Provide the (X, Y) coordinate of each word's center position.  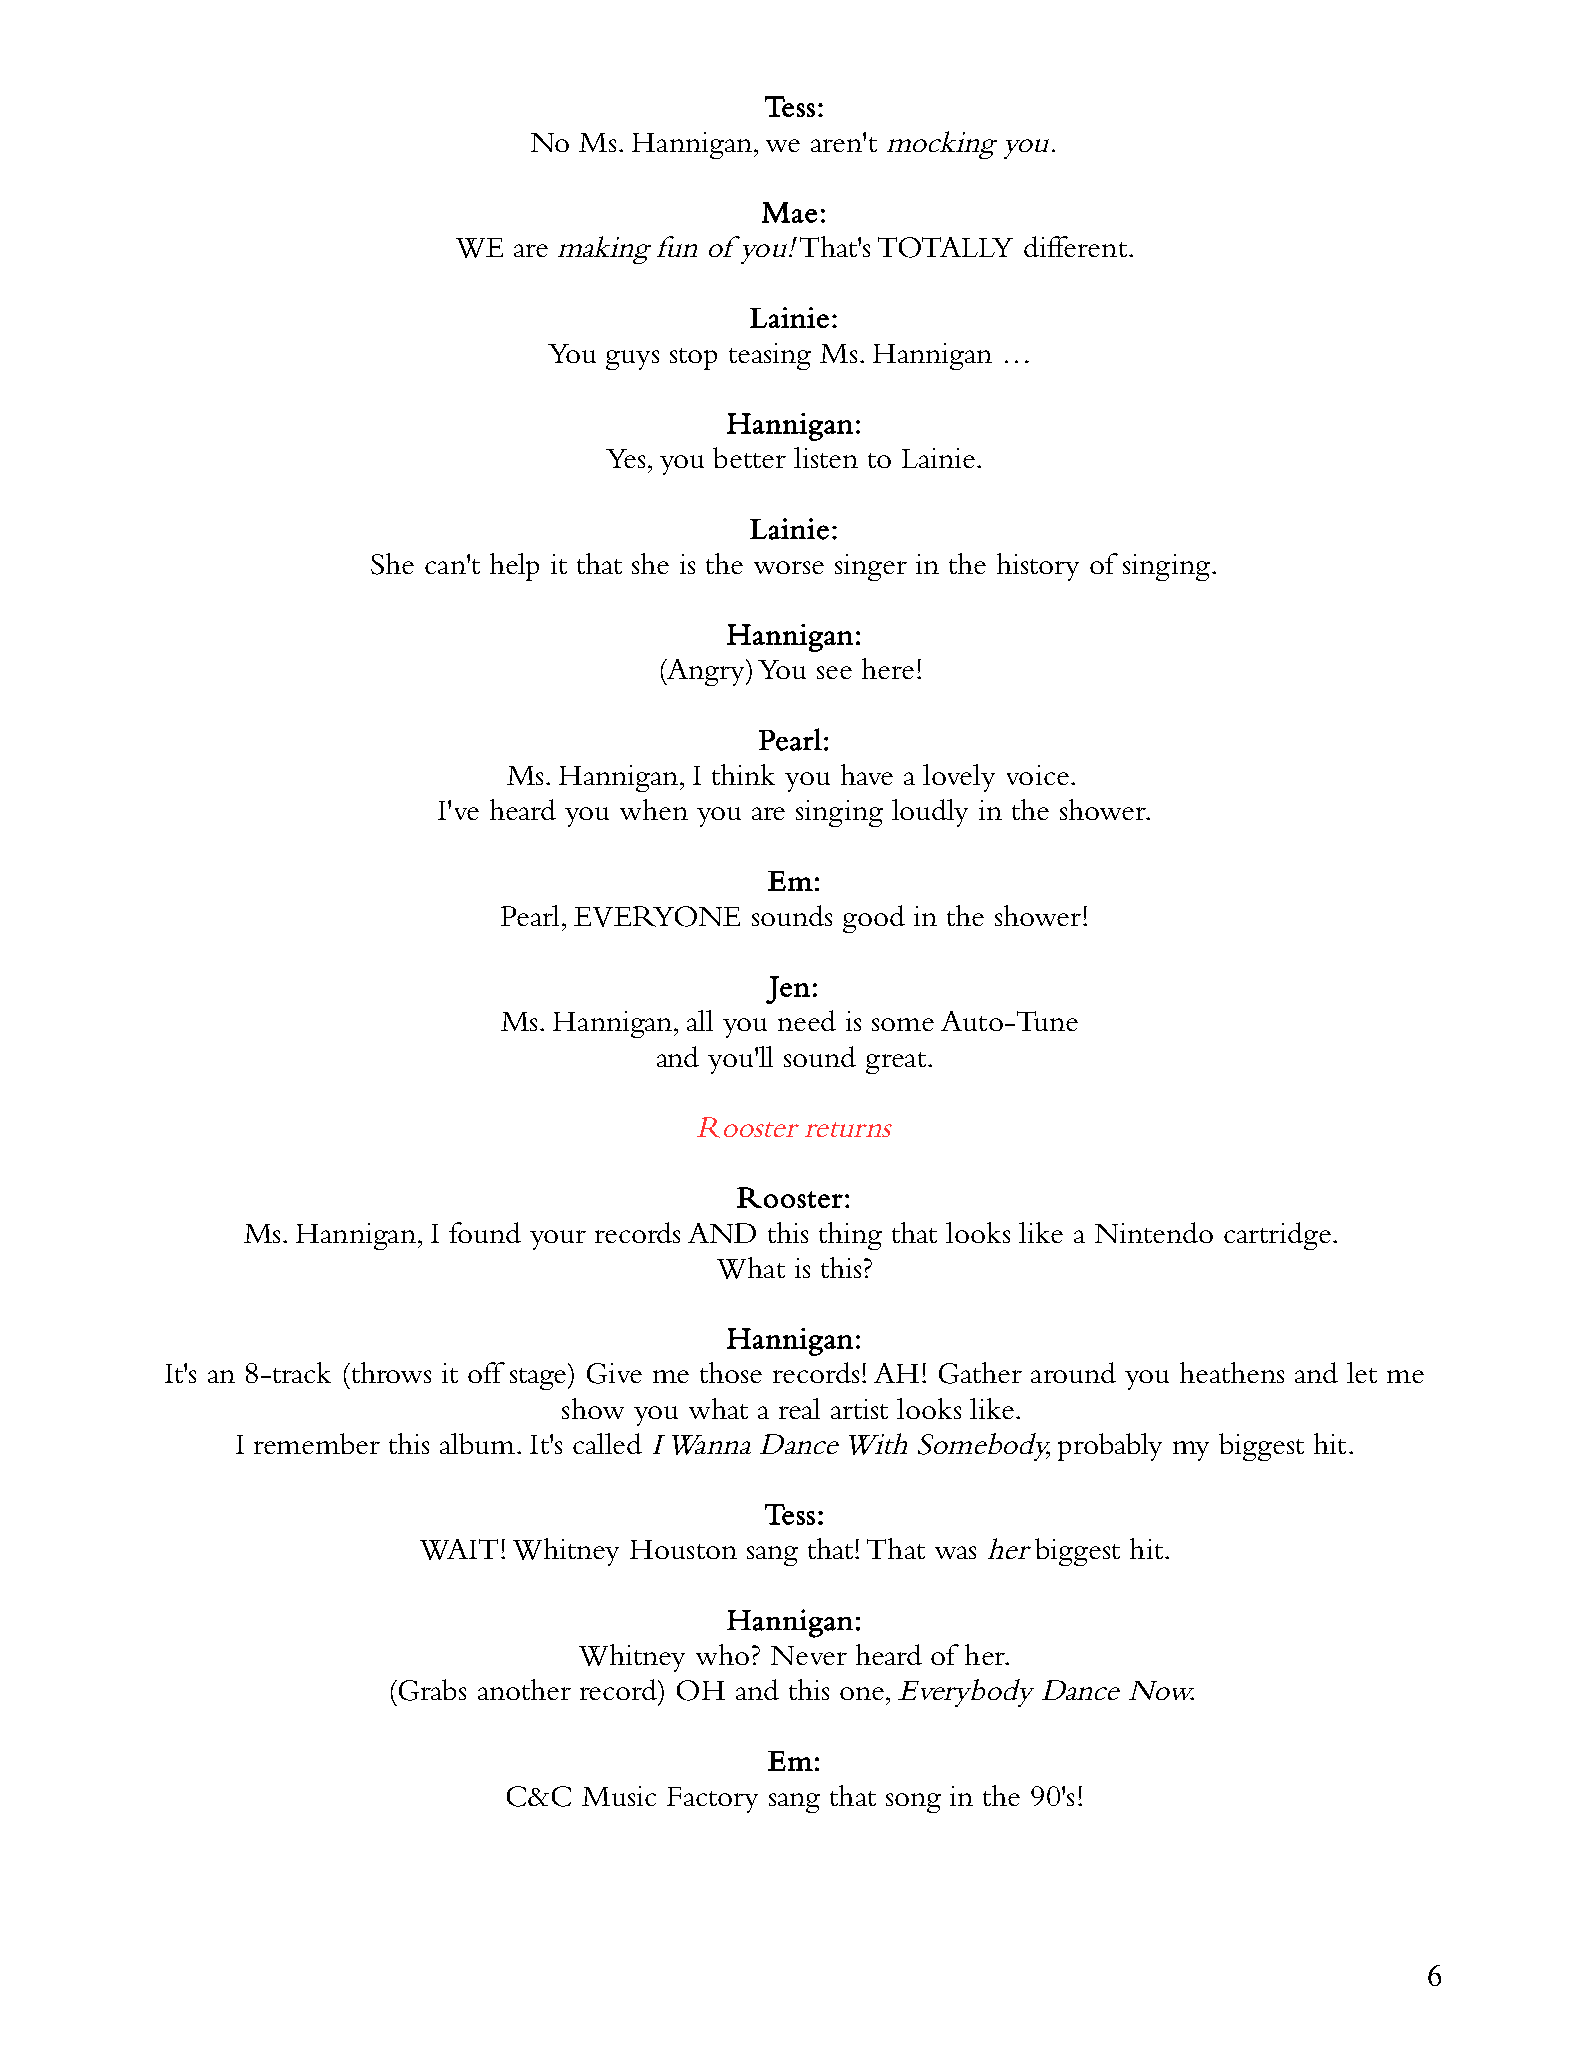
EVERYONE (657, 916)
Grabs (432, 1690)
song (913, 1803)
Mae (789, 212)
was (955, 1552)
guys (632, 360)
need (807, 1020)
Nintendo (1154, 1232)
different (1075, 246)
